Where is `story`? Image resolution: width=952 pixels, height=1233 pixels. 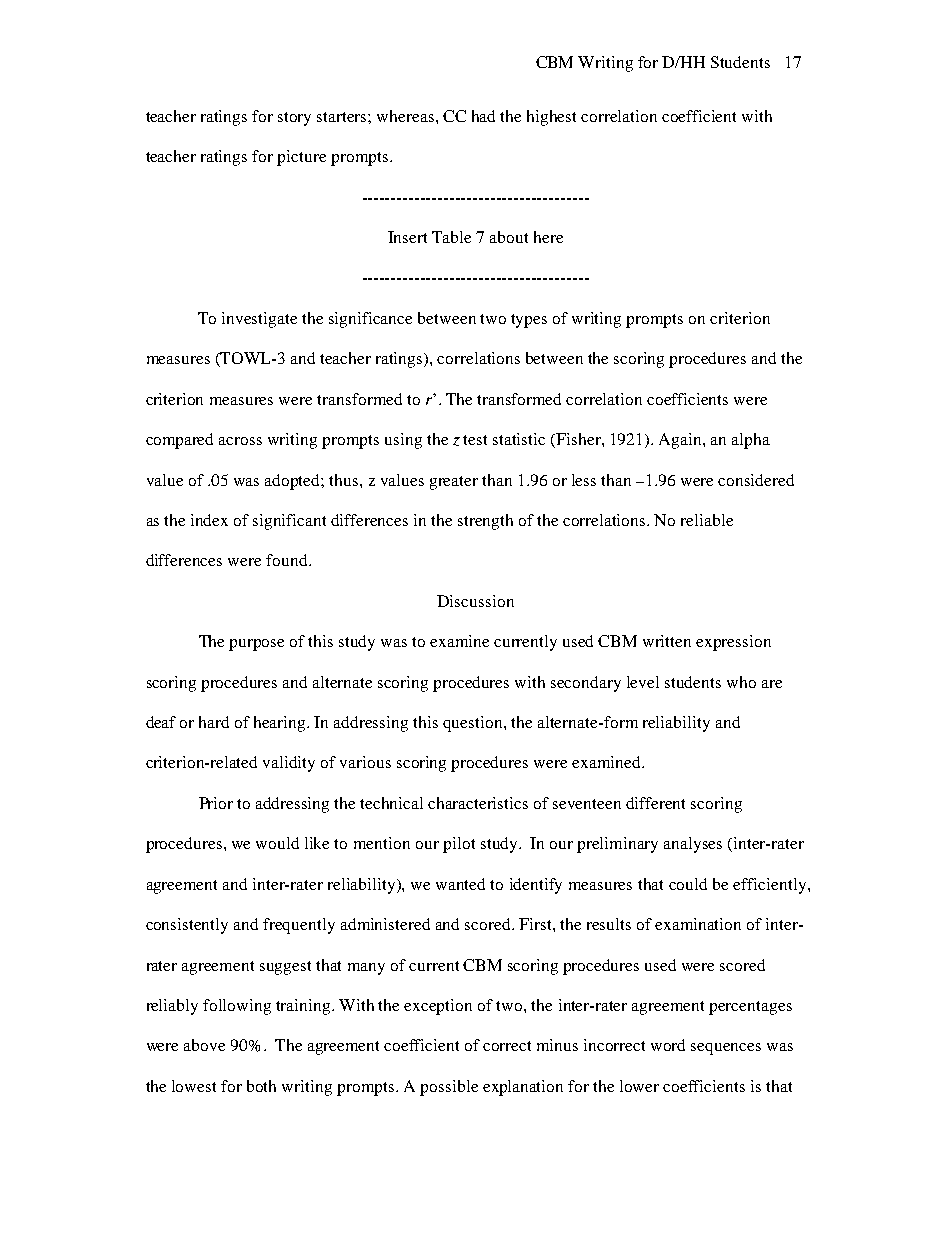 story is located at coordinates (294, 119).
